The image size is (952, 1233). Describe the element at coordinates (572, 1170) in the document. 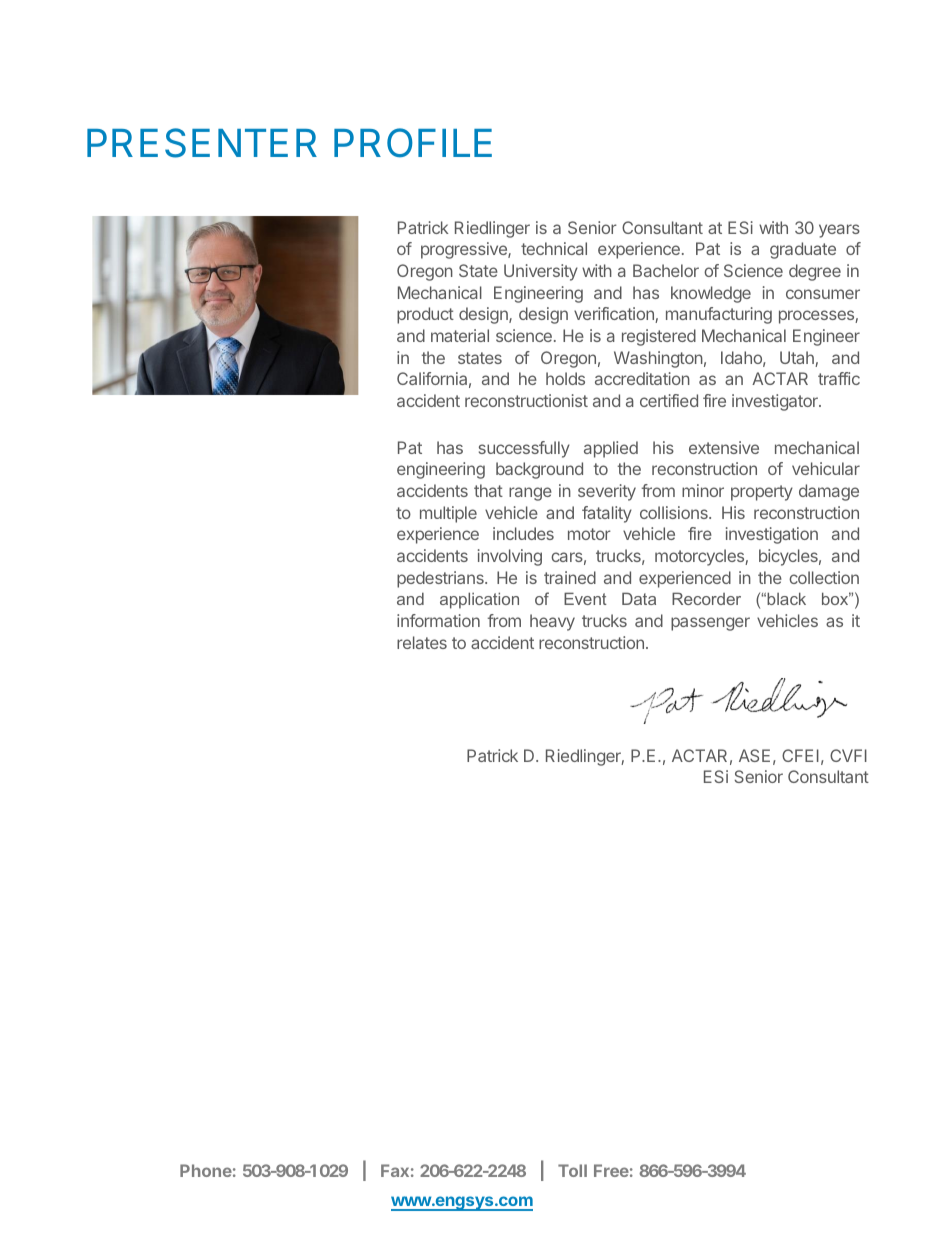

I see `Toll` at that location.
